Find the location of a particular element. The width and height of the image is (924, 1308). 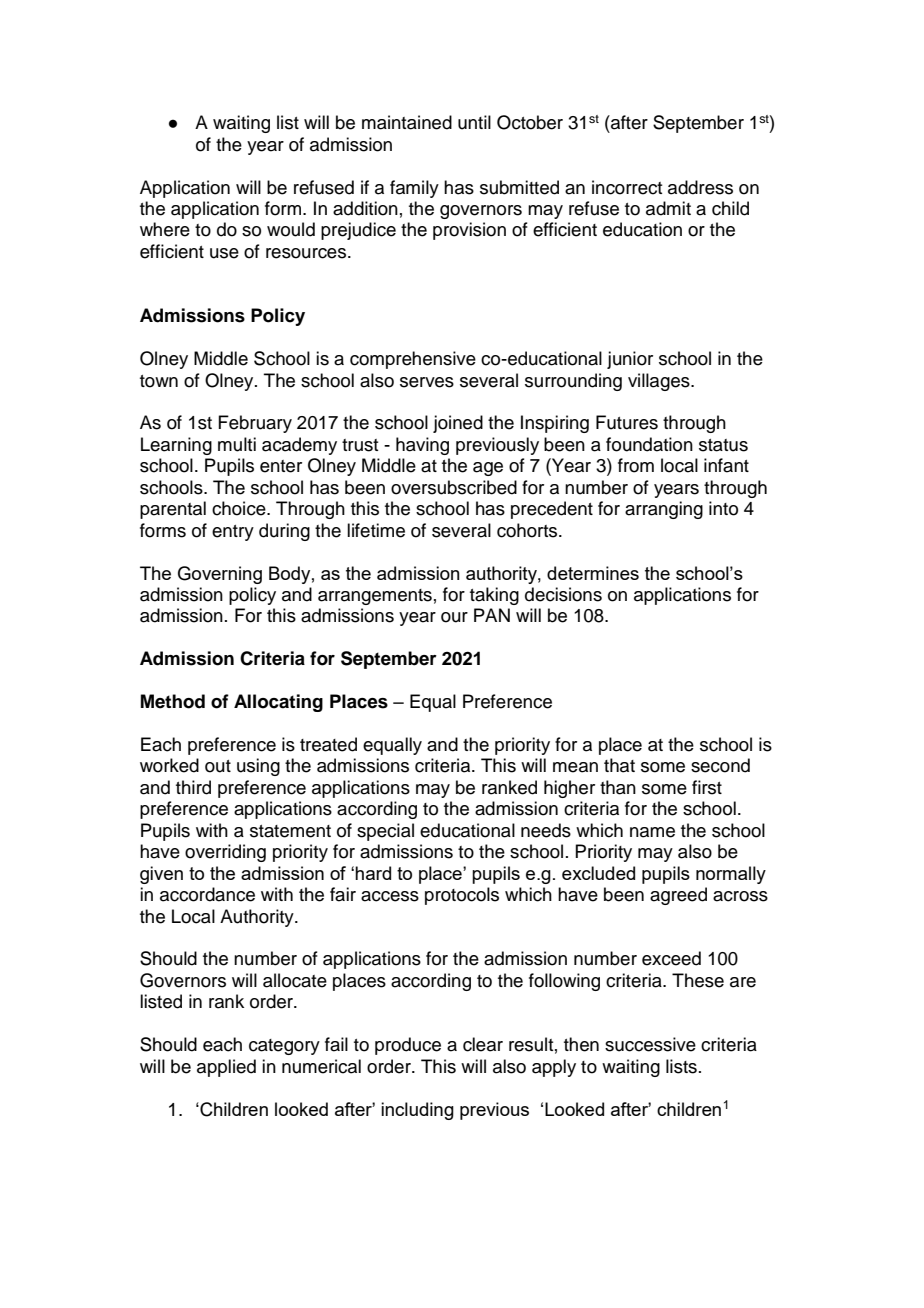

successive is located at coordinates (650, 1044).
